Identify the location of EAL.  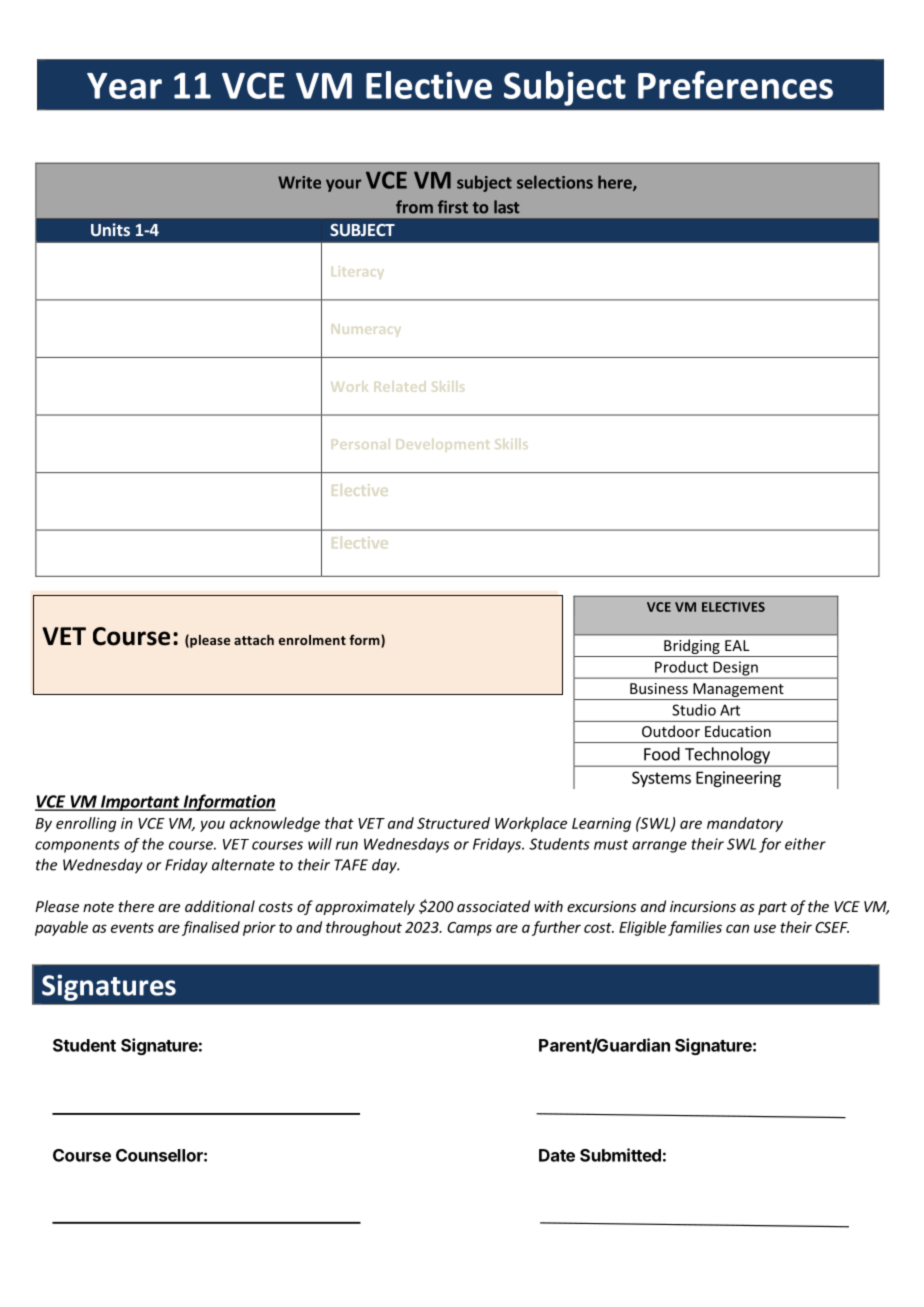
(737, 645).
